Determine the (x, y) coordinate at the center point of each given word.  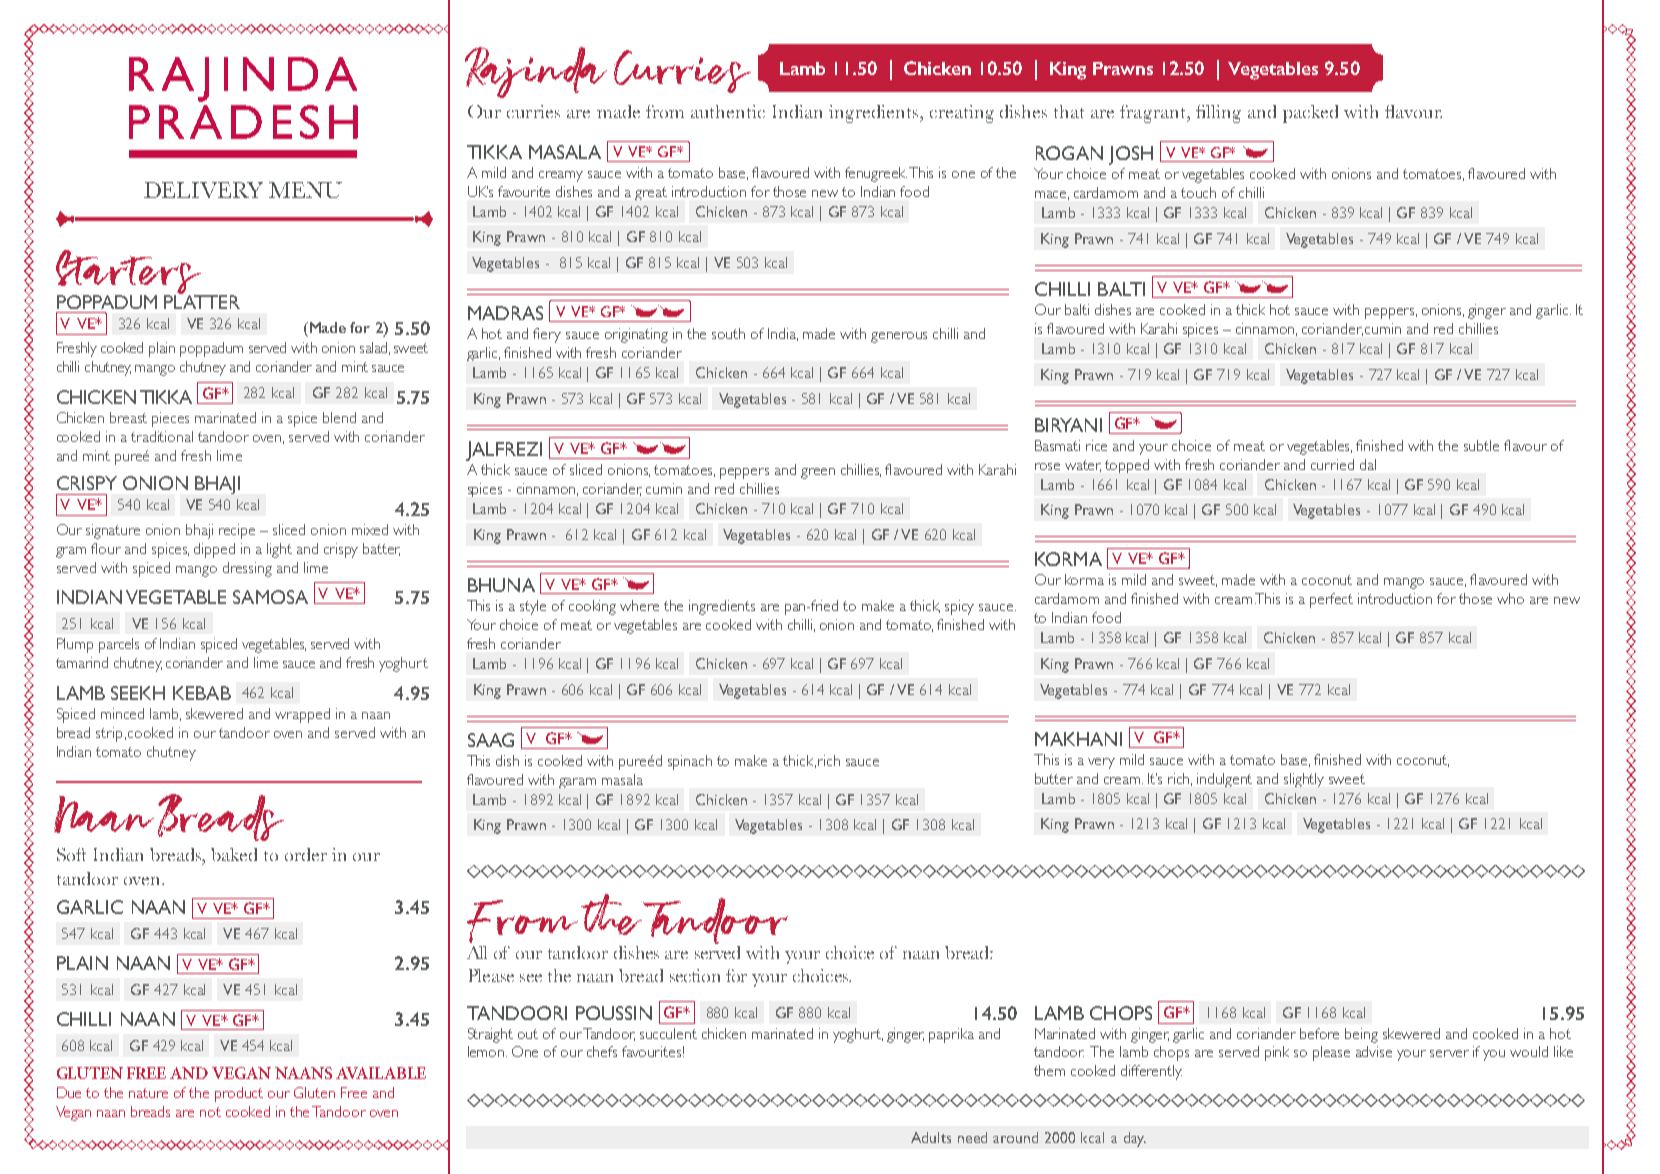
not (210, 1112)
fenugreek (876, 174)
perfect (1331, 600)
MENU (305, 190)
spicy (959, 607)
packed (1310, 114)
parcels (119, 645)
